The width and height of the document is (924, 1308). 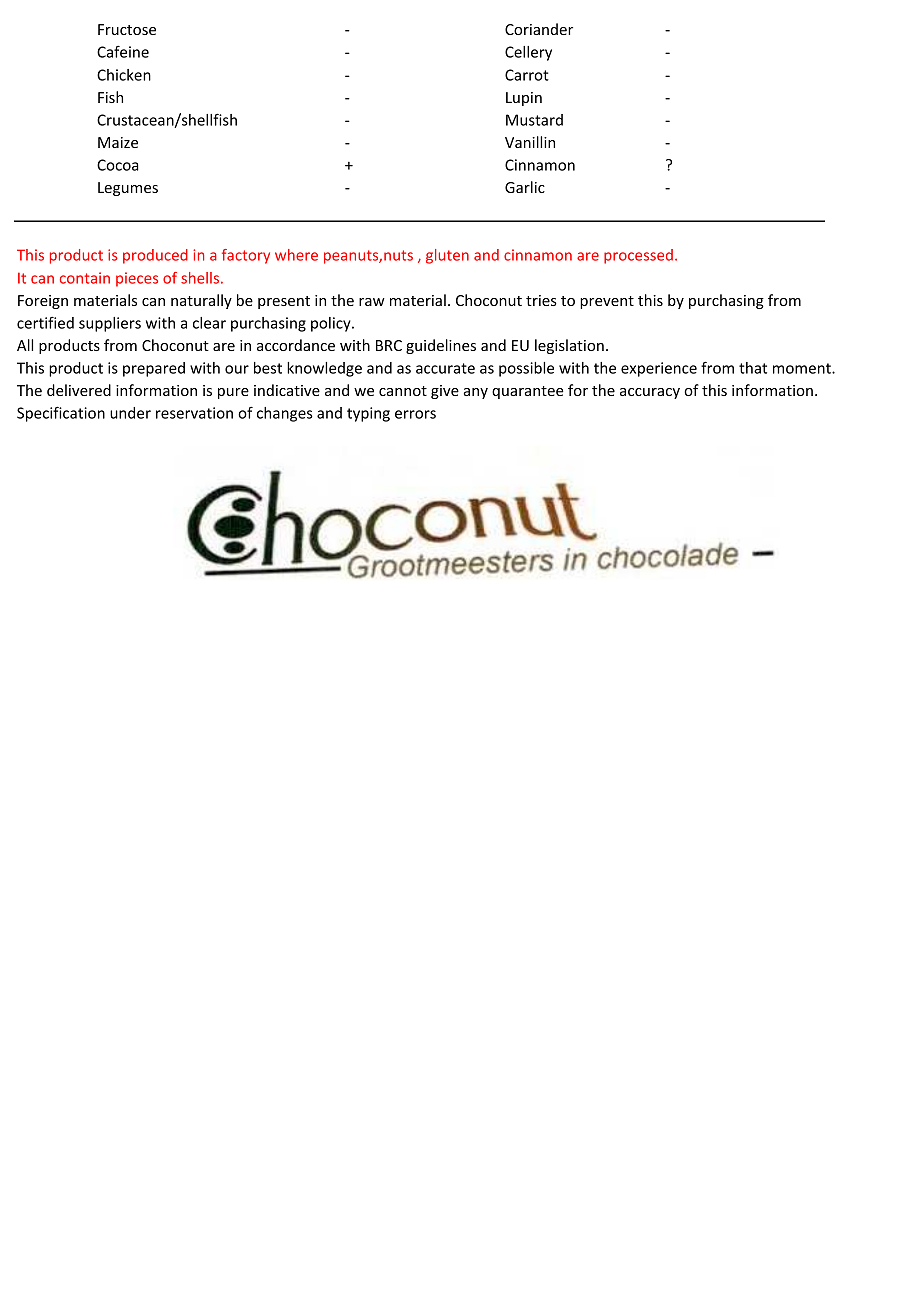 What do you see at coordinates (130, 413) in the document?
I see `under` at bounding box center [130, 413].
